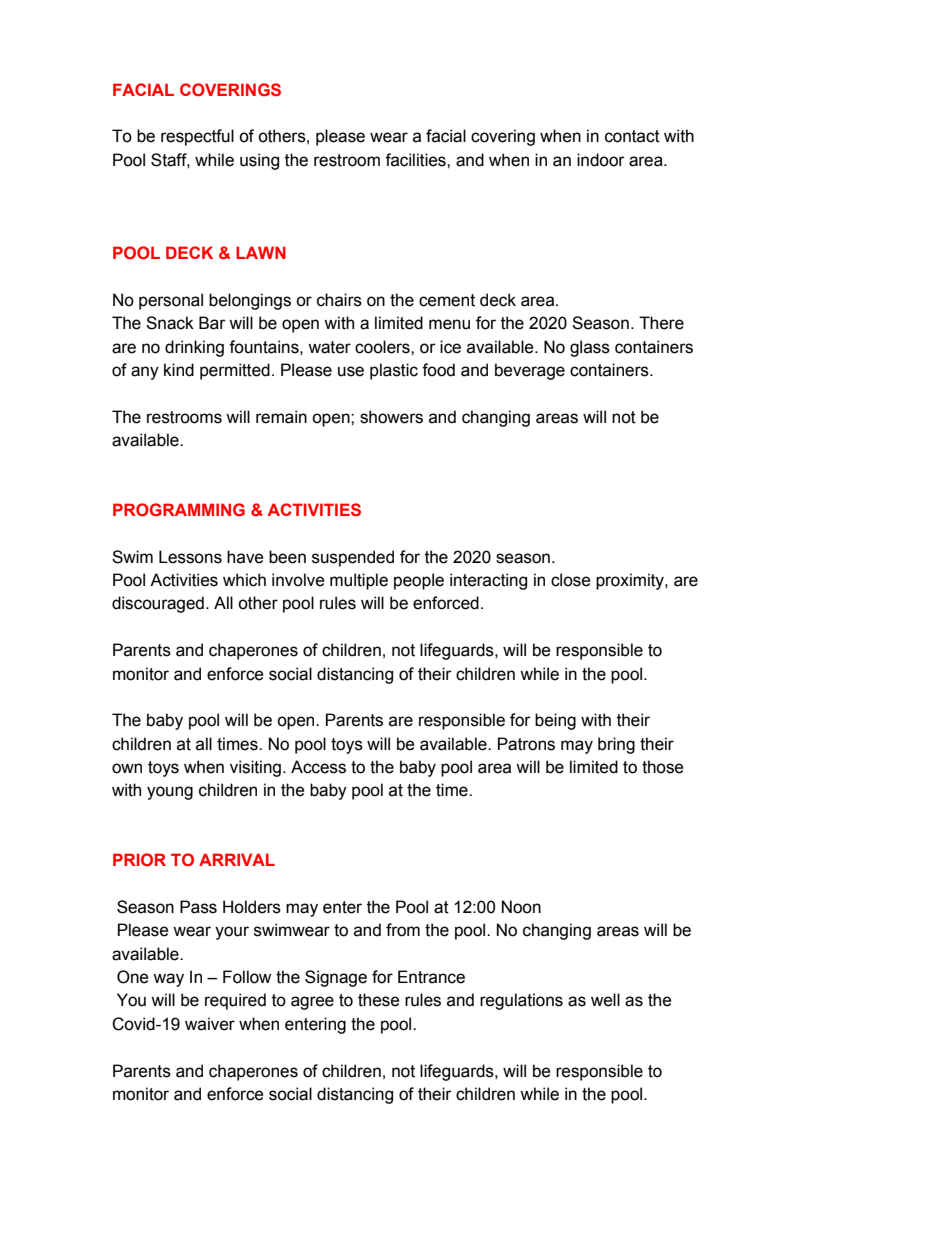  What do you see at coordinates (571, 580) in the screenshot?
I see `close` at bounding box center [571, 580].
